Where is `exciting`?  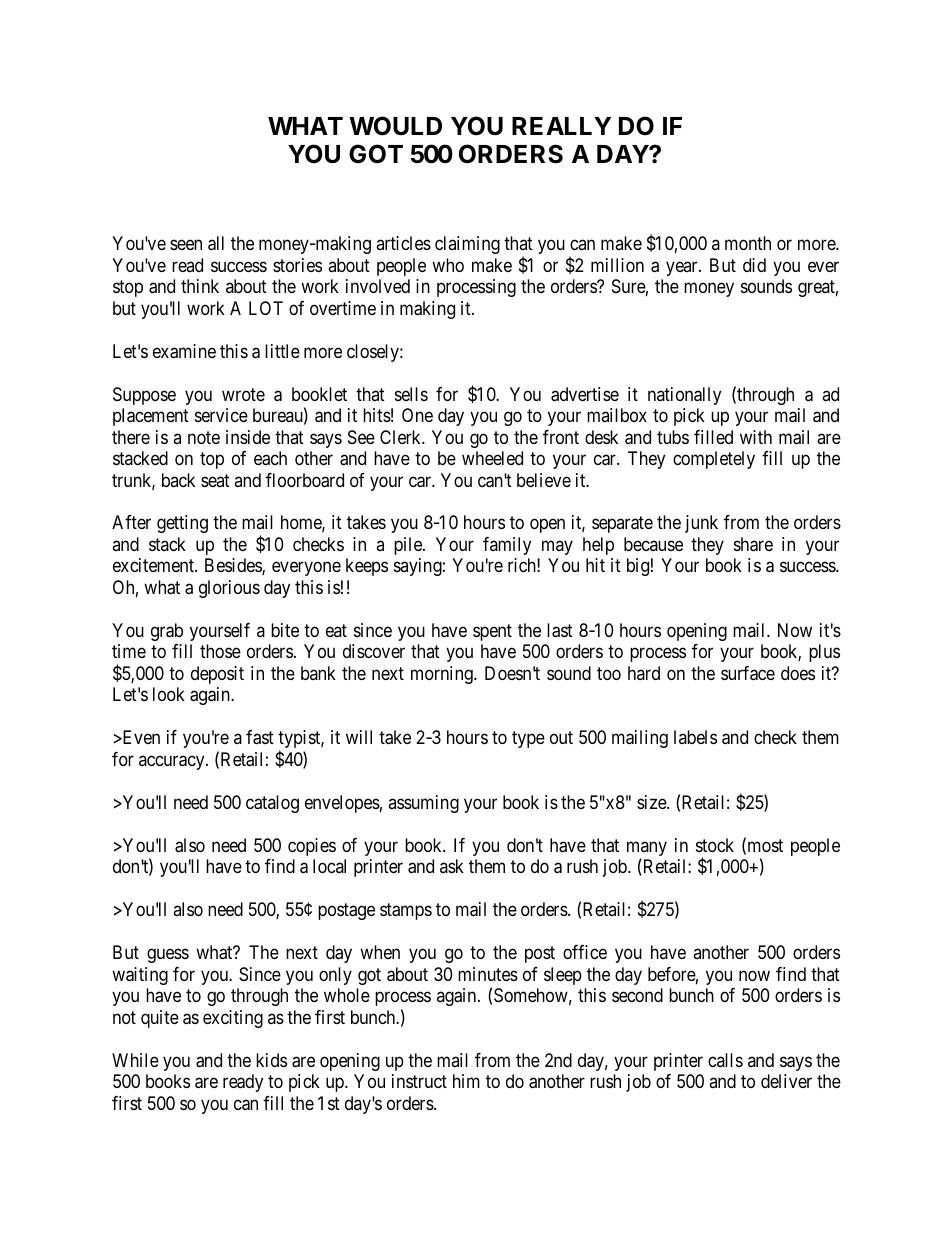 exciting is located at coordinates (233, 1019).
